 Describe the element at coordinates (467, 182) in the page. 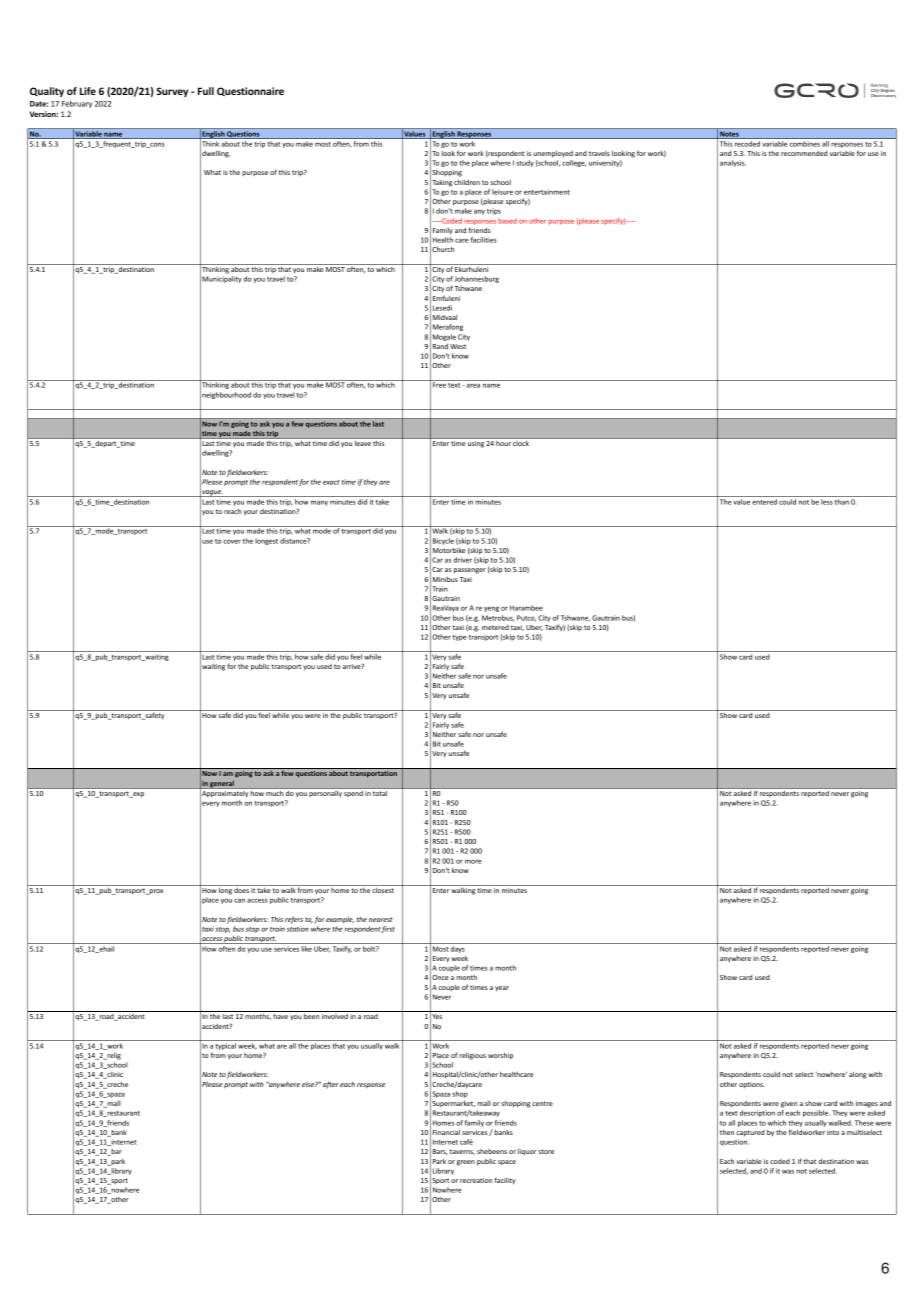

I see `children` at that location.
